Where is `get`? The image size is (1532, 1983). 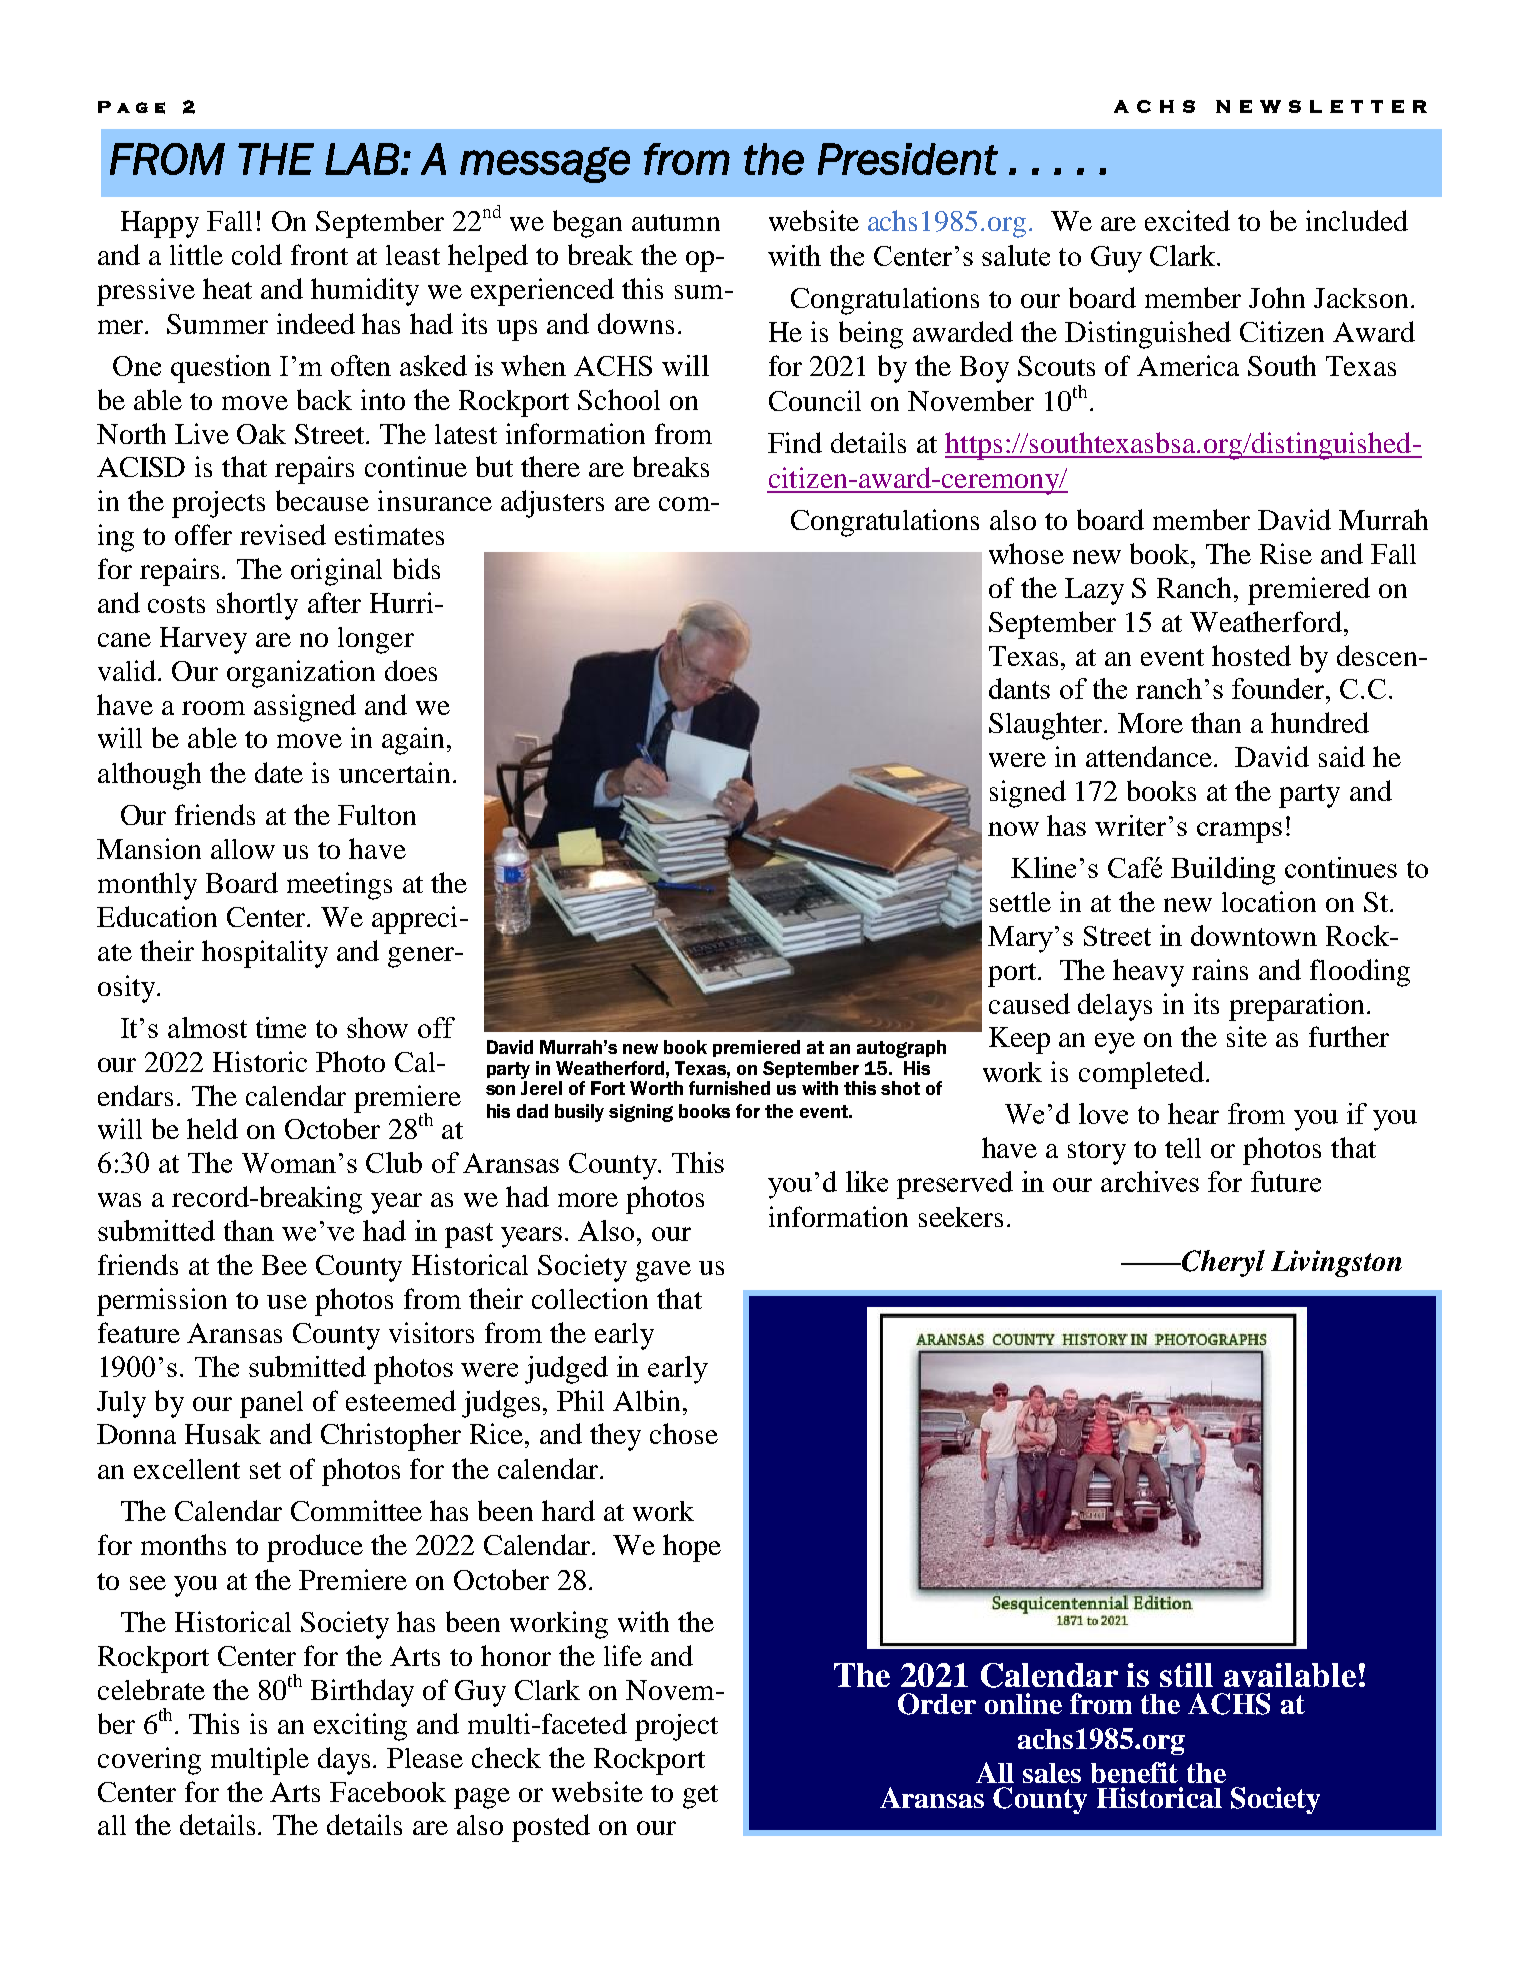
get is located at coordinates (700, 1797).
